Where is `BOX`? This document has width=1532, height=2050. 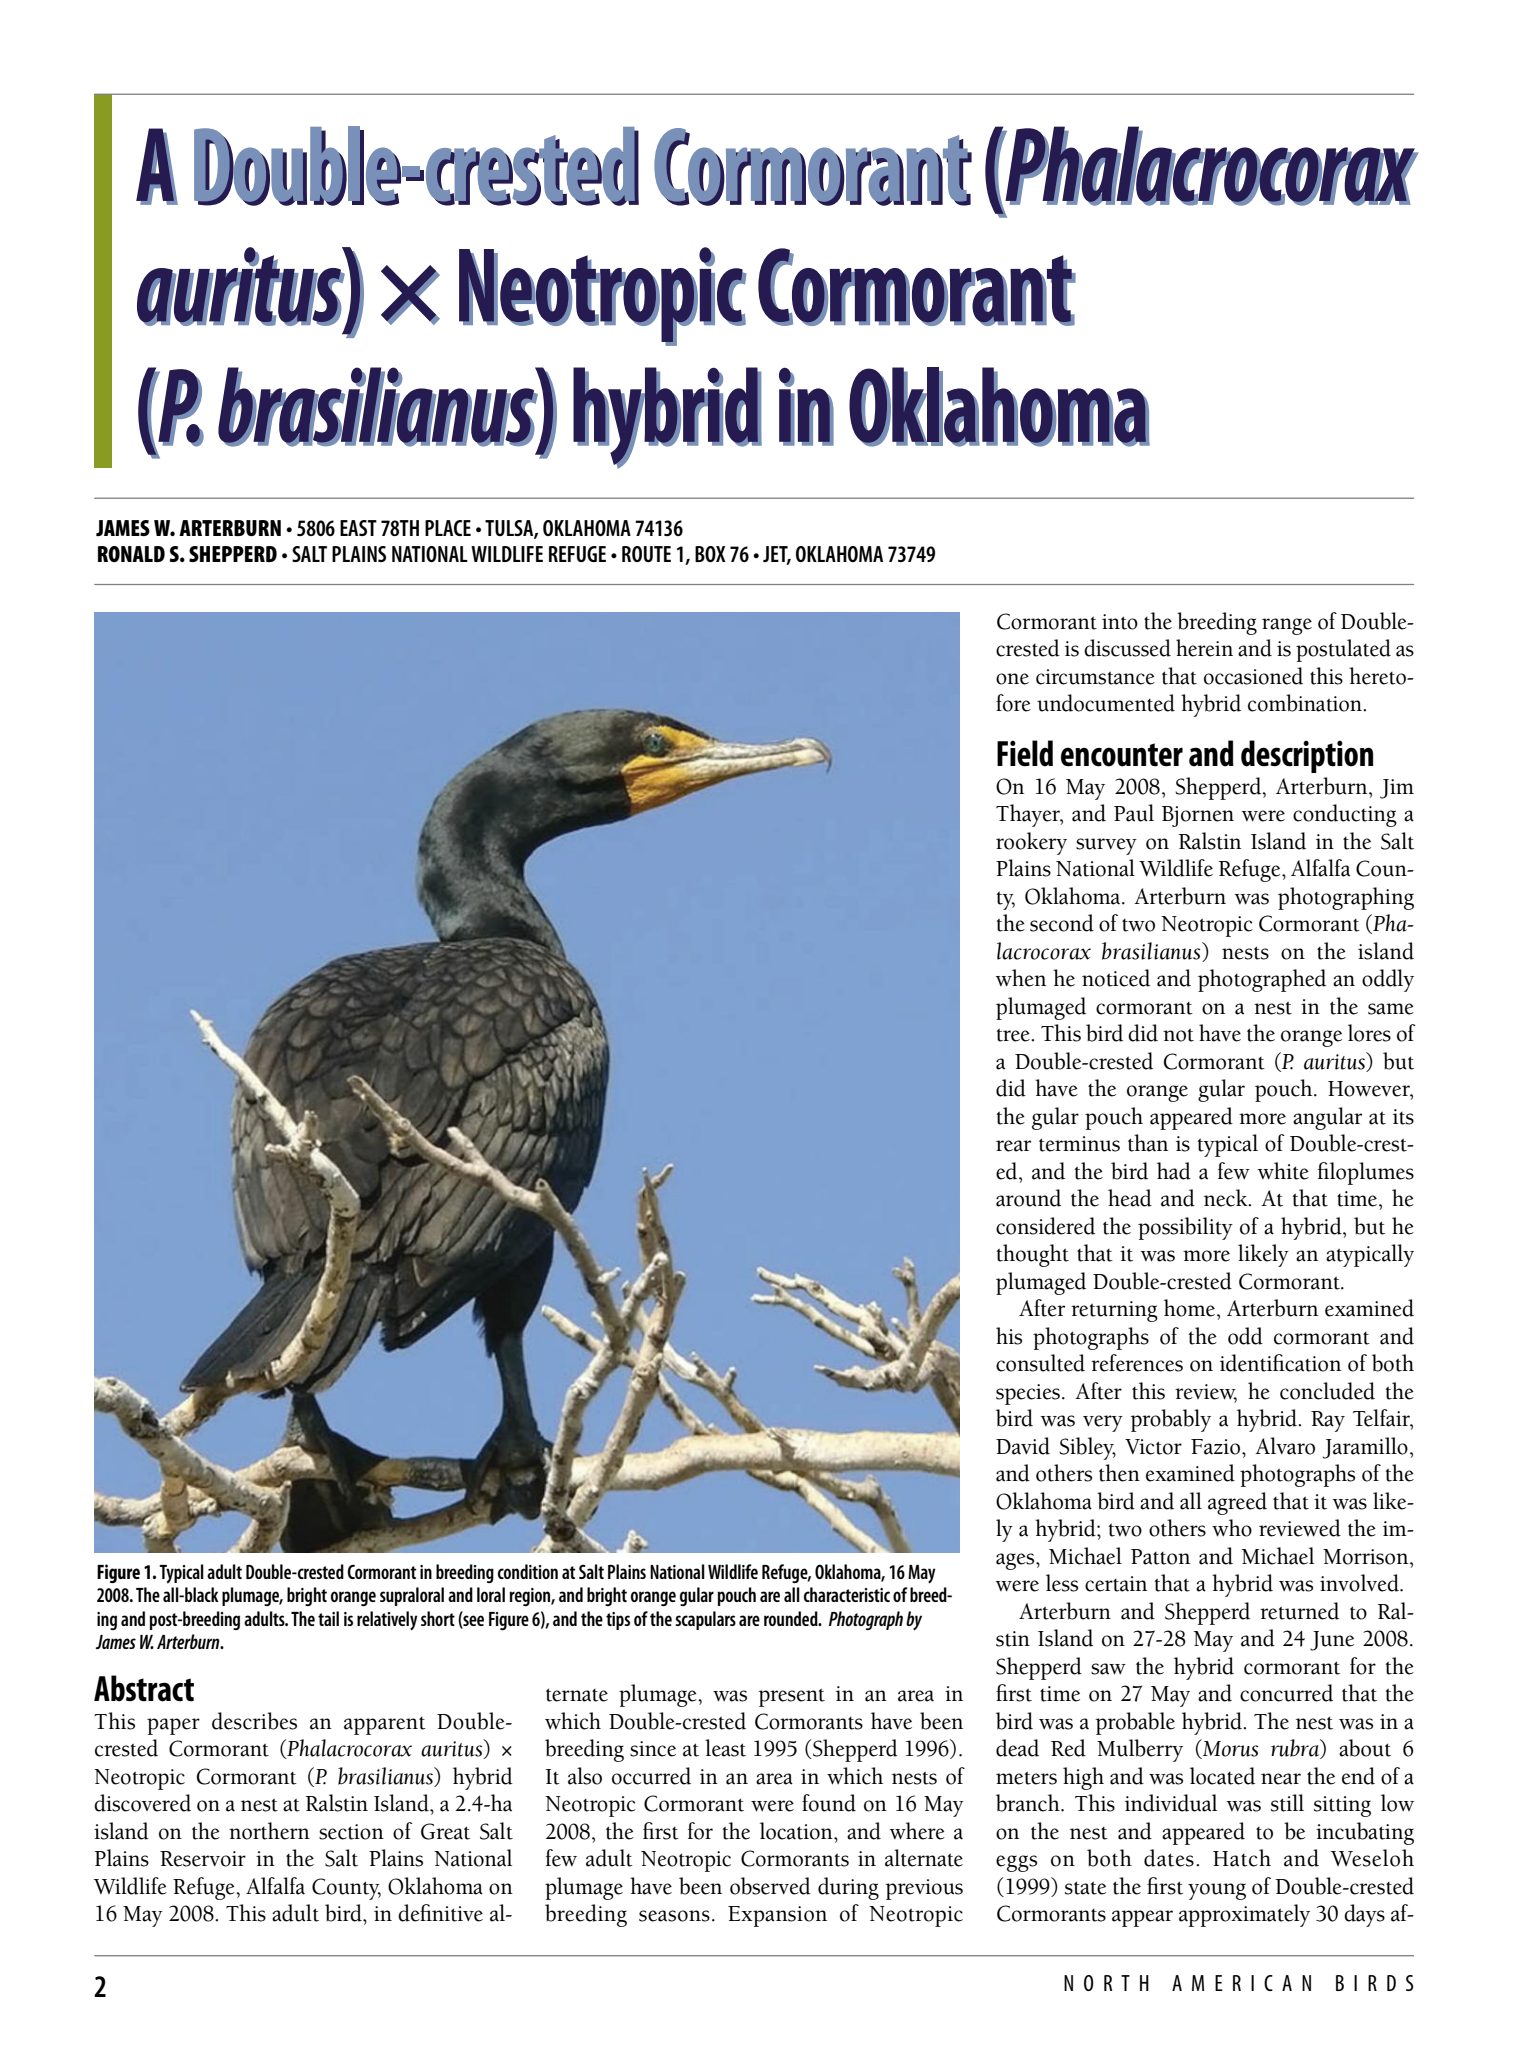 BOX is located at coordinates (710, 554).
